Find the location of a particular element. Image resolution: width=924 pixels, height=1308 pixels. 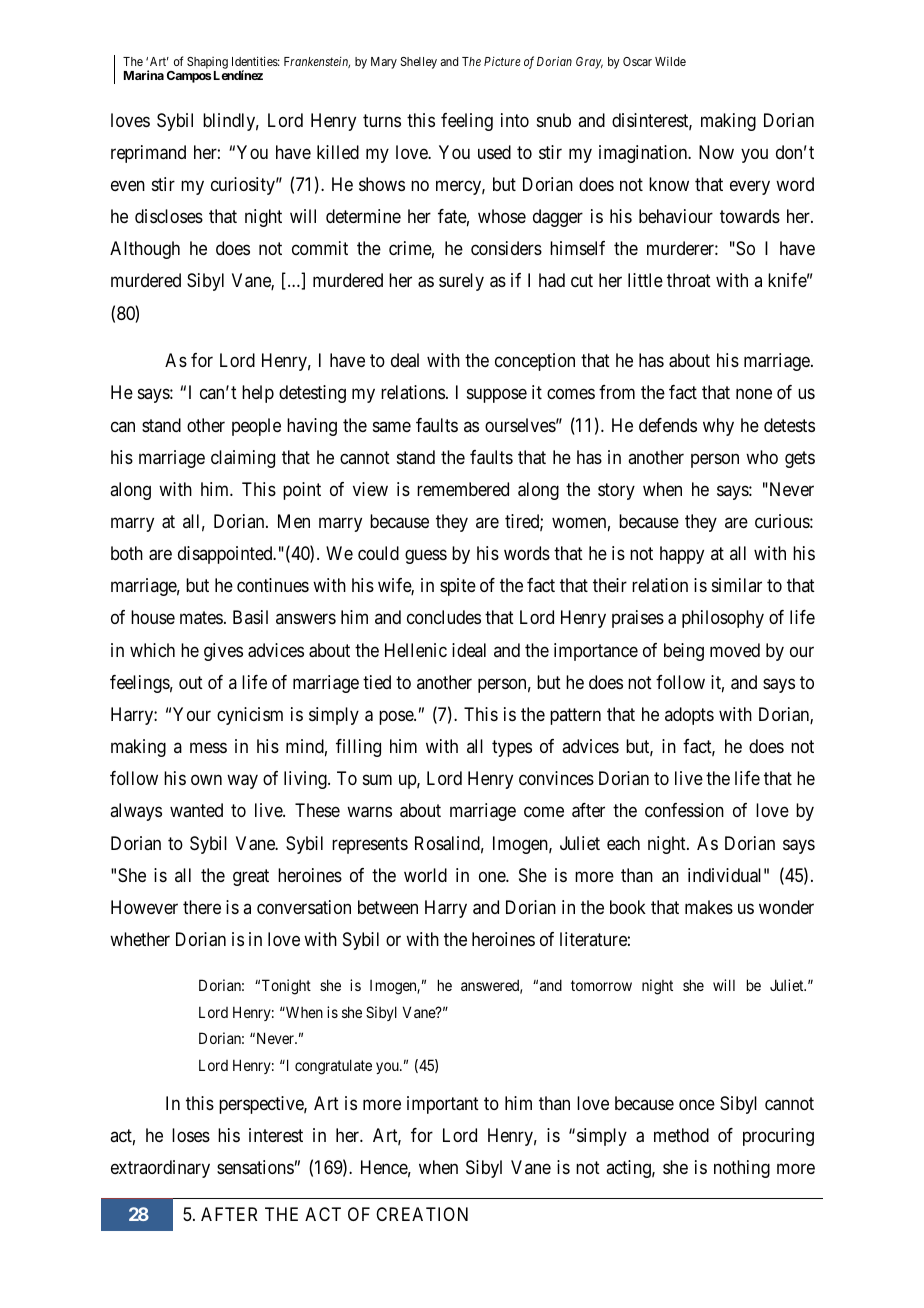

makes is located at coordinates (709, 907).
